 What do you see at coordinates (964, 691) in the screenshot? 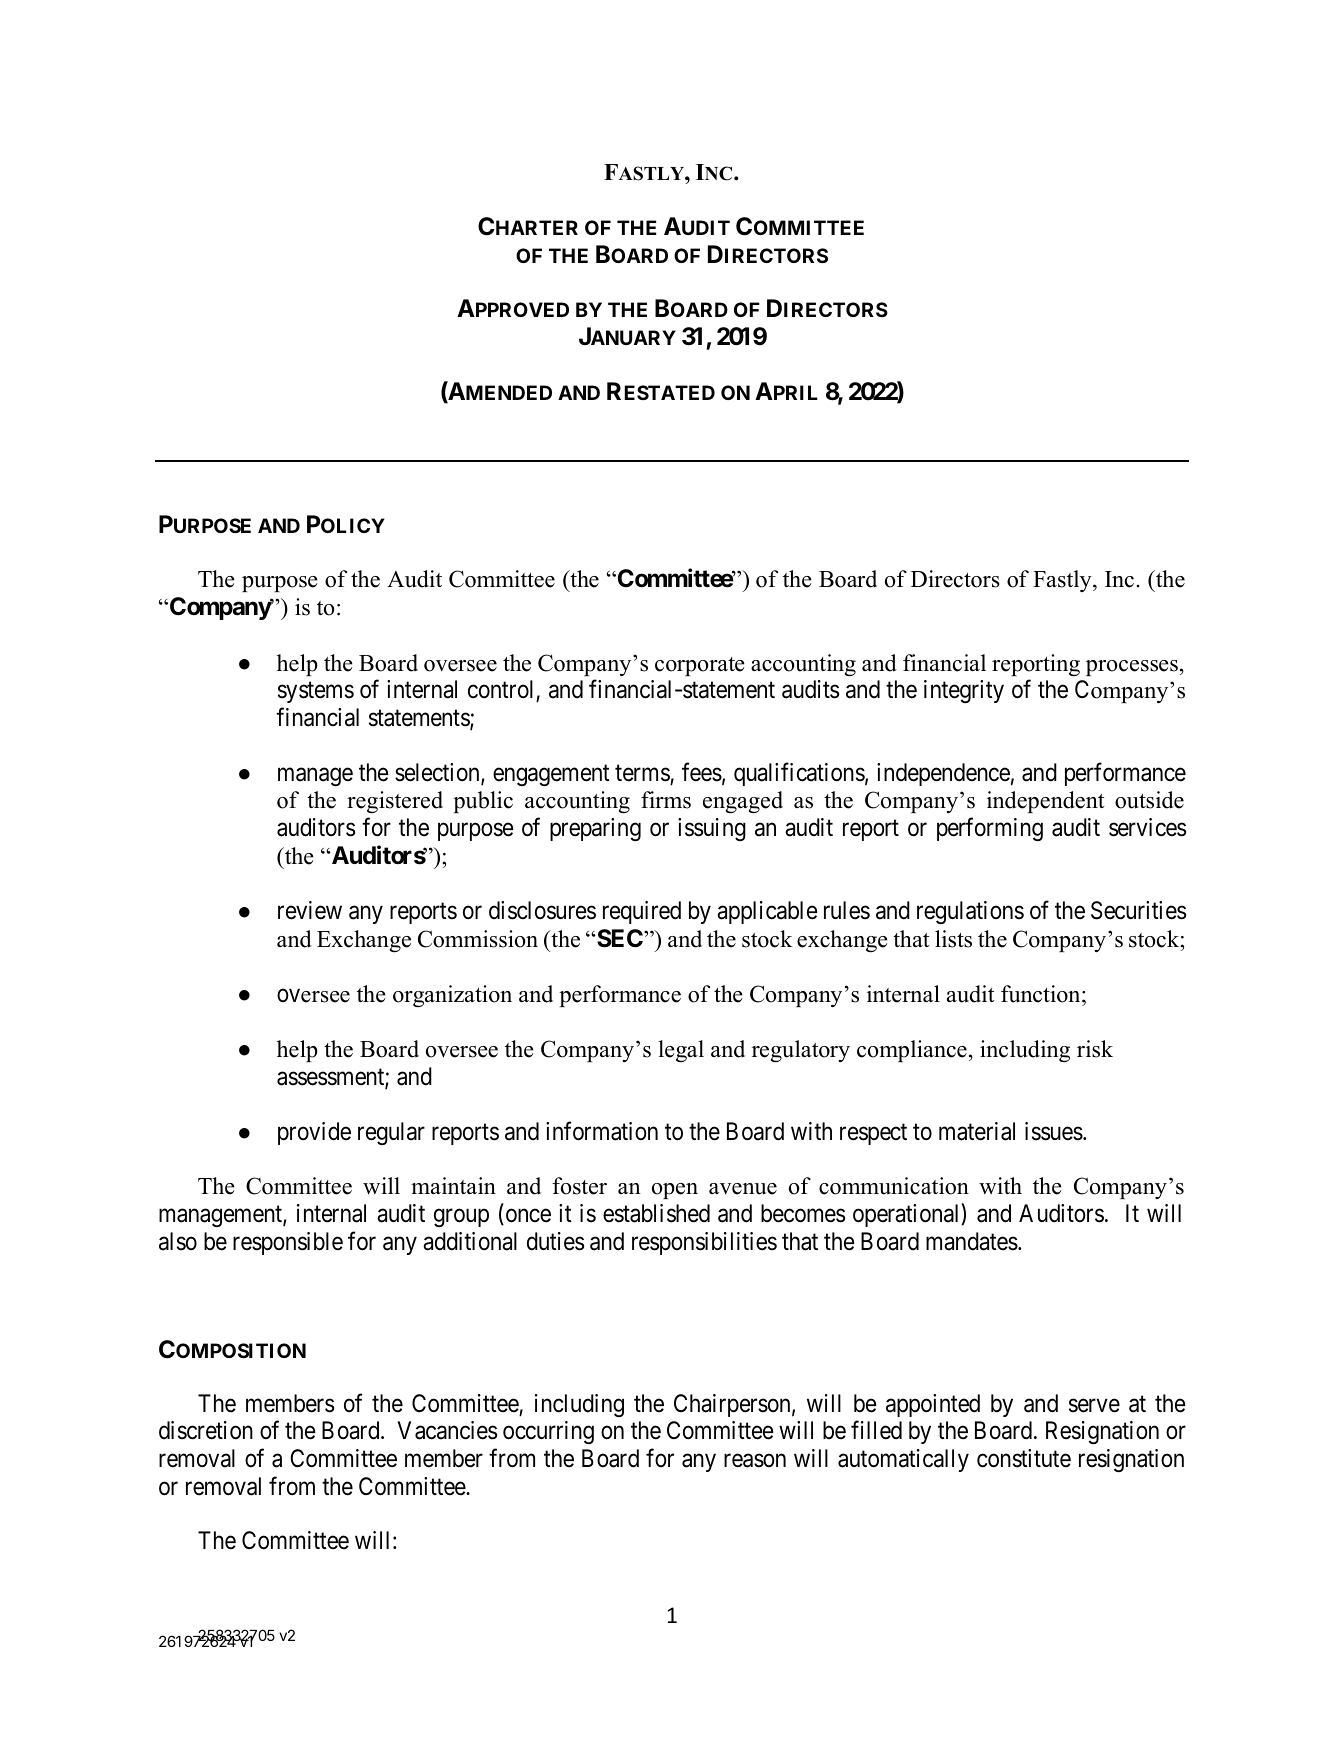
I see `integrity` at bounding box center [964, 691].
